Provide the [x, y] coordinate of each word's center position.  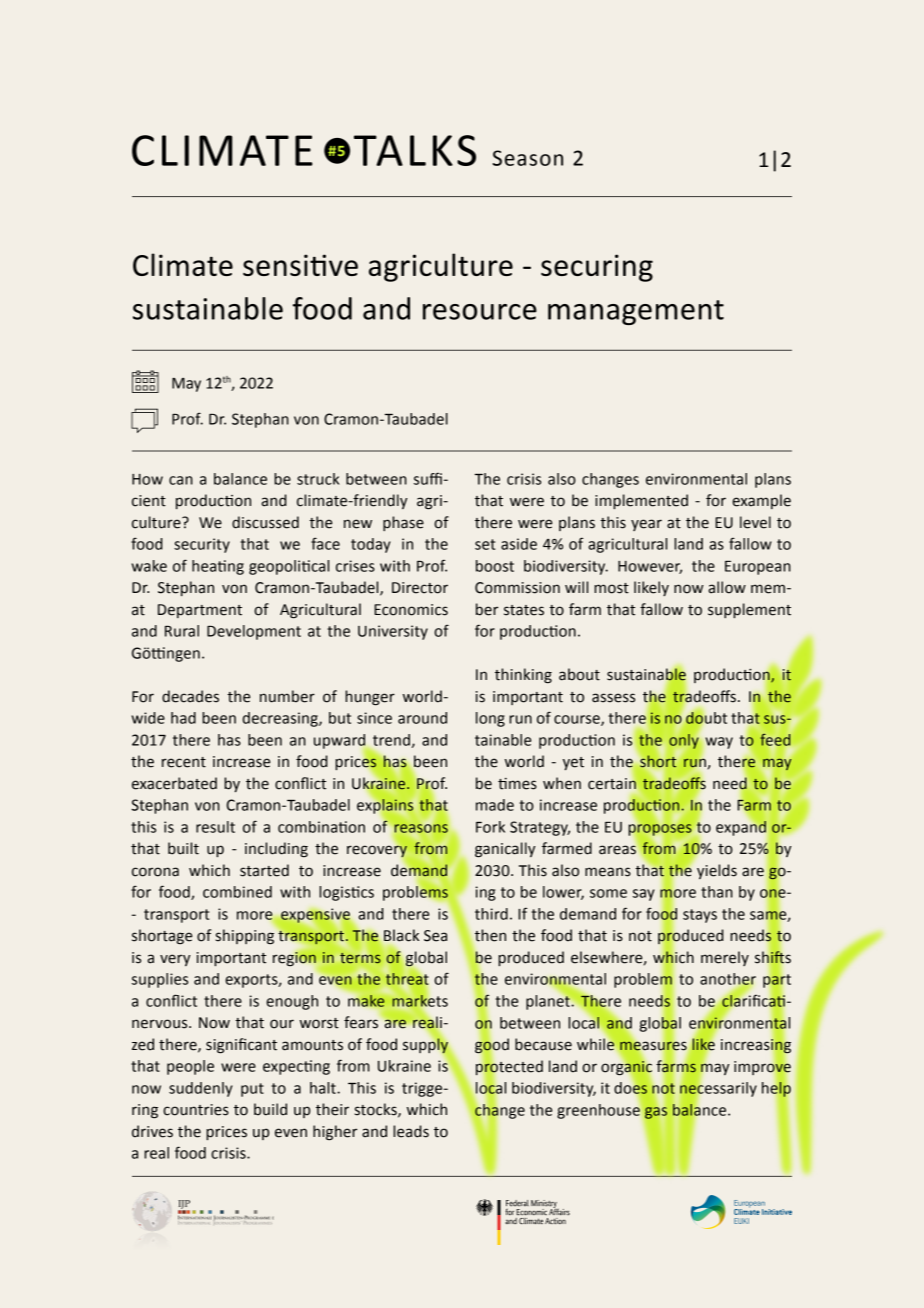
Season [528, 158]
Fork [490, 827]
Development [254, 632]
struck [318, 479]
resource [480, 312]
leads [411, 1131]
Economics [411, 610]
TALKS [415, 150]
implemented [641, 501]
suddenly [201, 1089]
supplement [749, 610]
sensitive [300, 265]
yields [717, 871]
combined [237, 892]
